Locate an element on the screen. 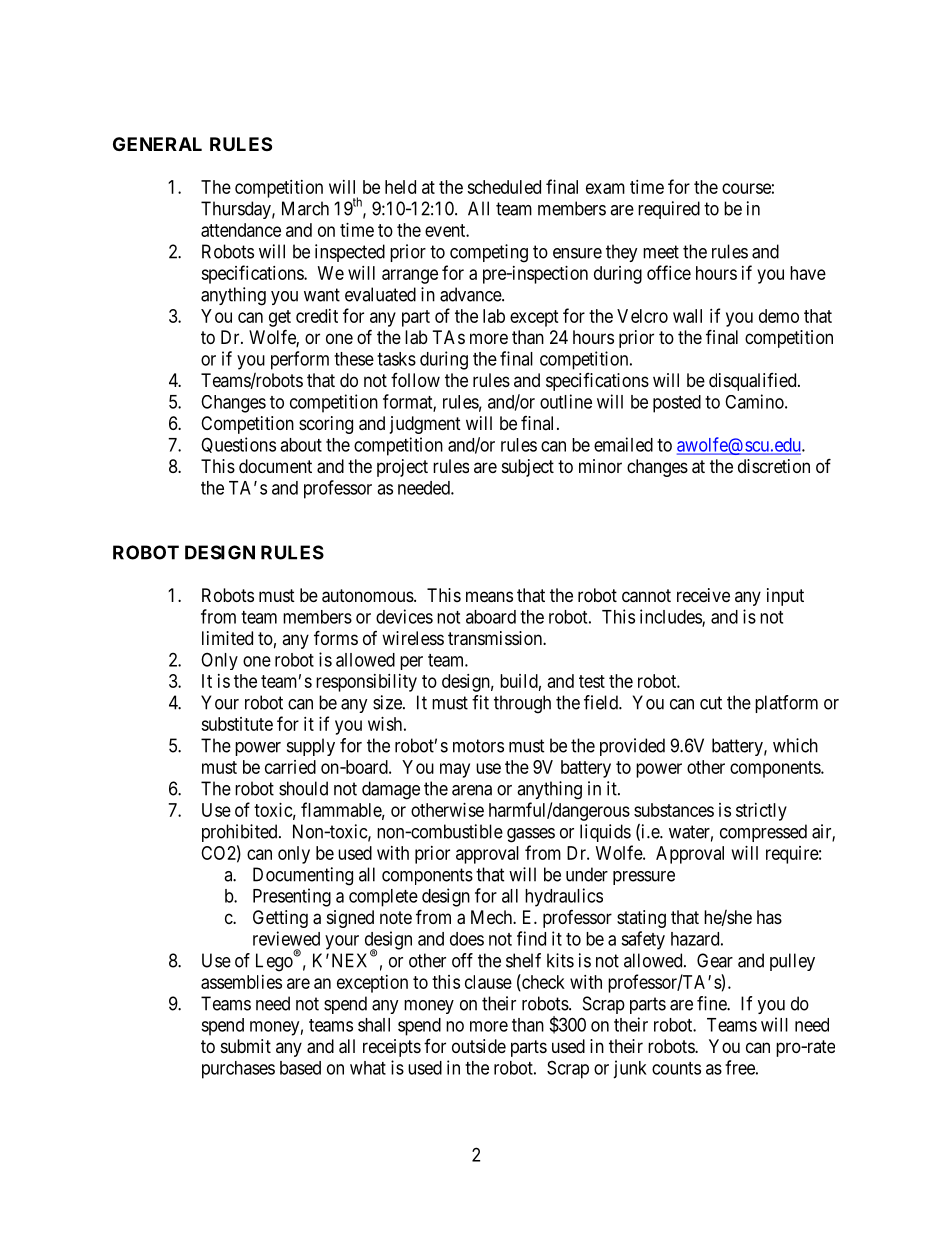 The height and width of the screenshot is (1233, 952). scheduled is located at coordinates (504, 187).
